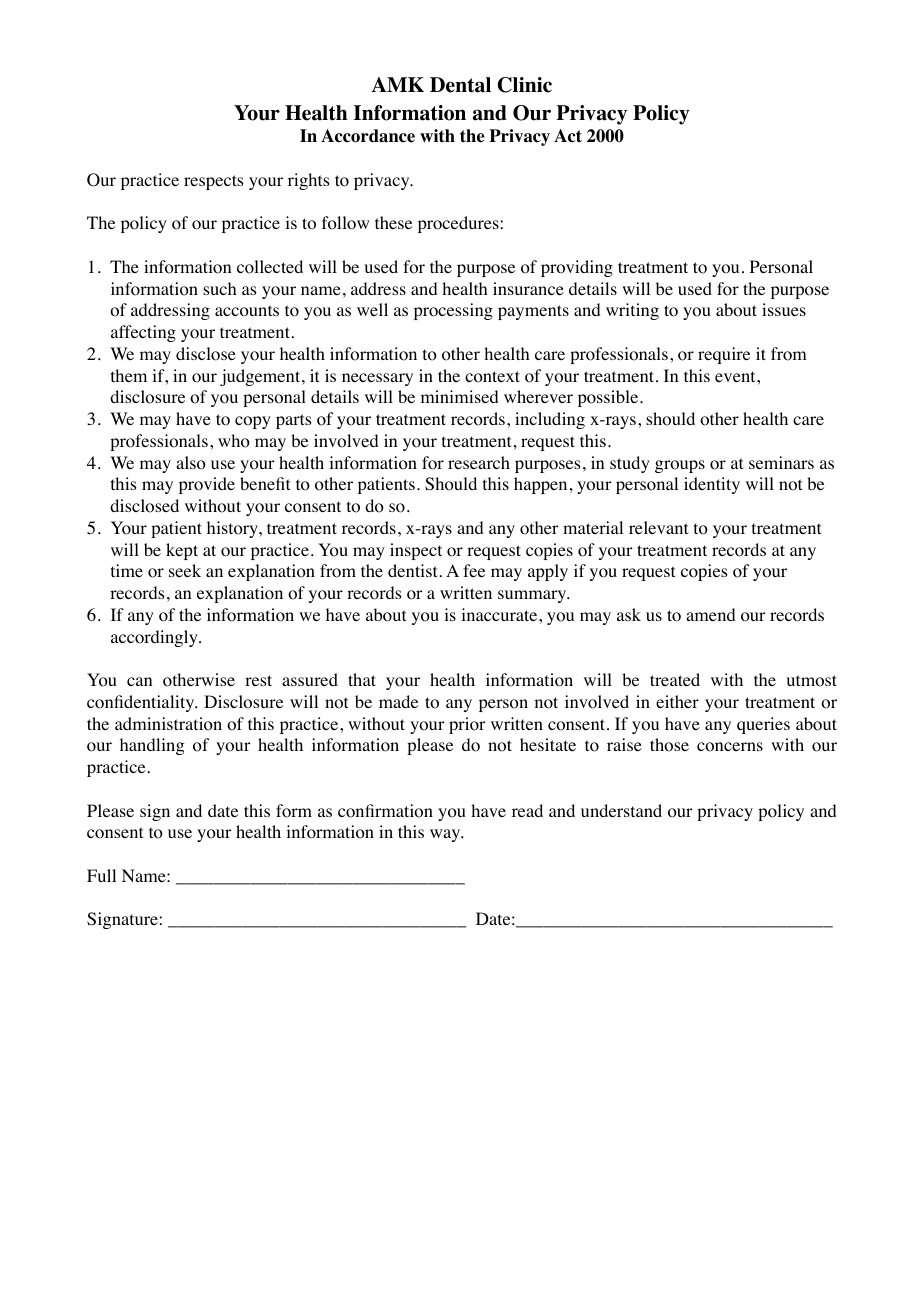 The height and width of the document is (1308, 924). What do you see at coordinates (577, 268) in the document?
I see `providing` at bounding box center [577, 268].
